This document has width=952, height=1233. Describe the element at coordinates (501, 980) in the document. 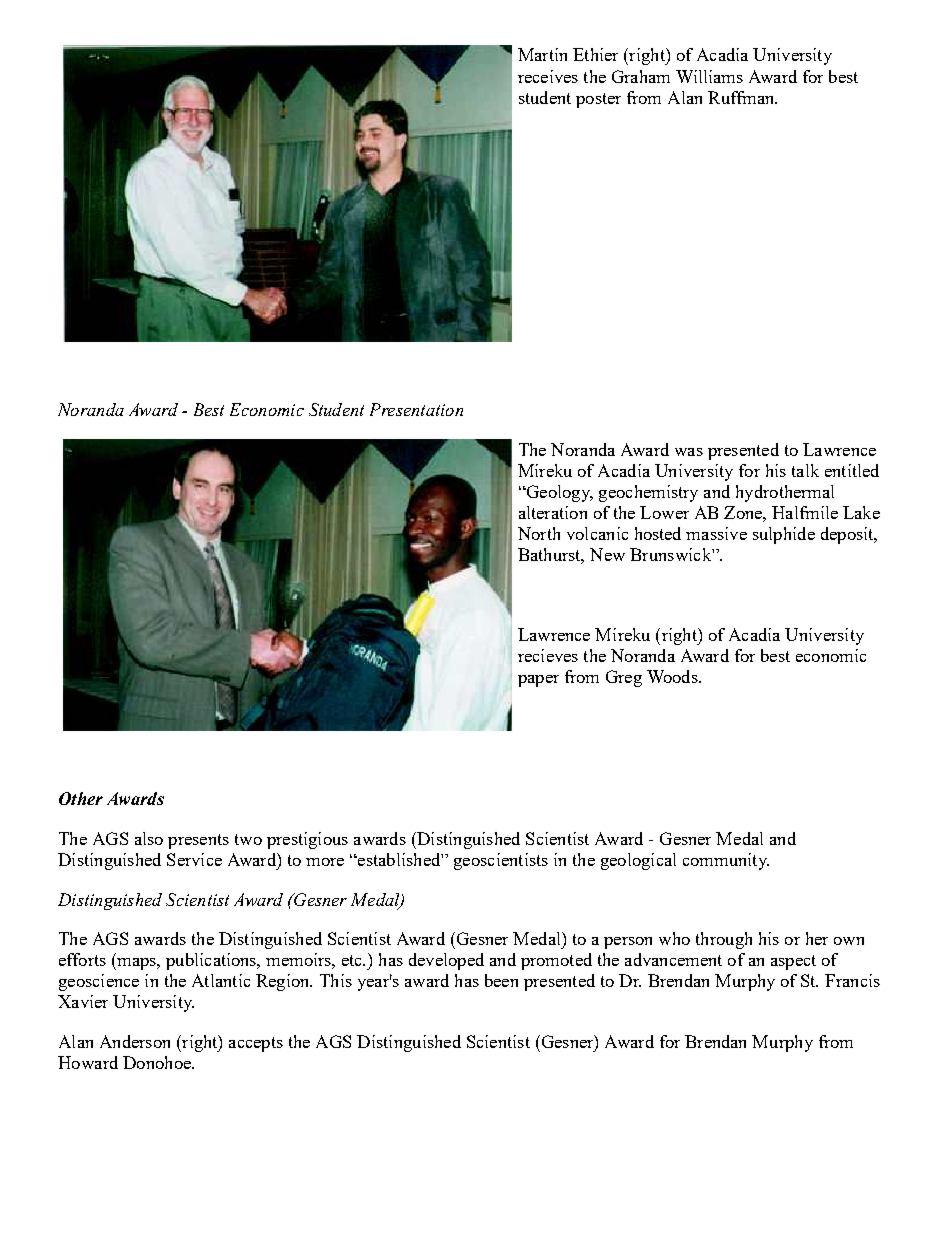

I see `been` at that location.
